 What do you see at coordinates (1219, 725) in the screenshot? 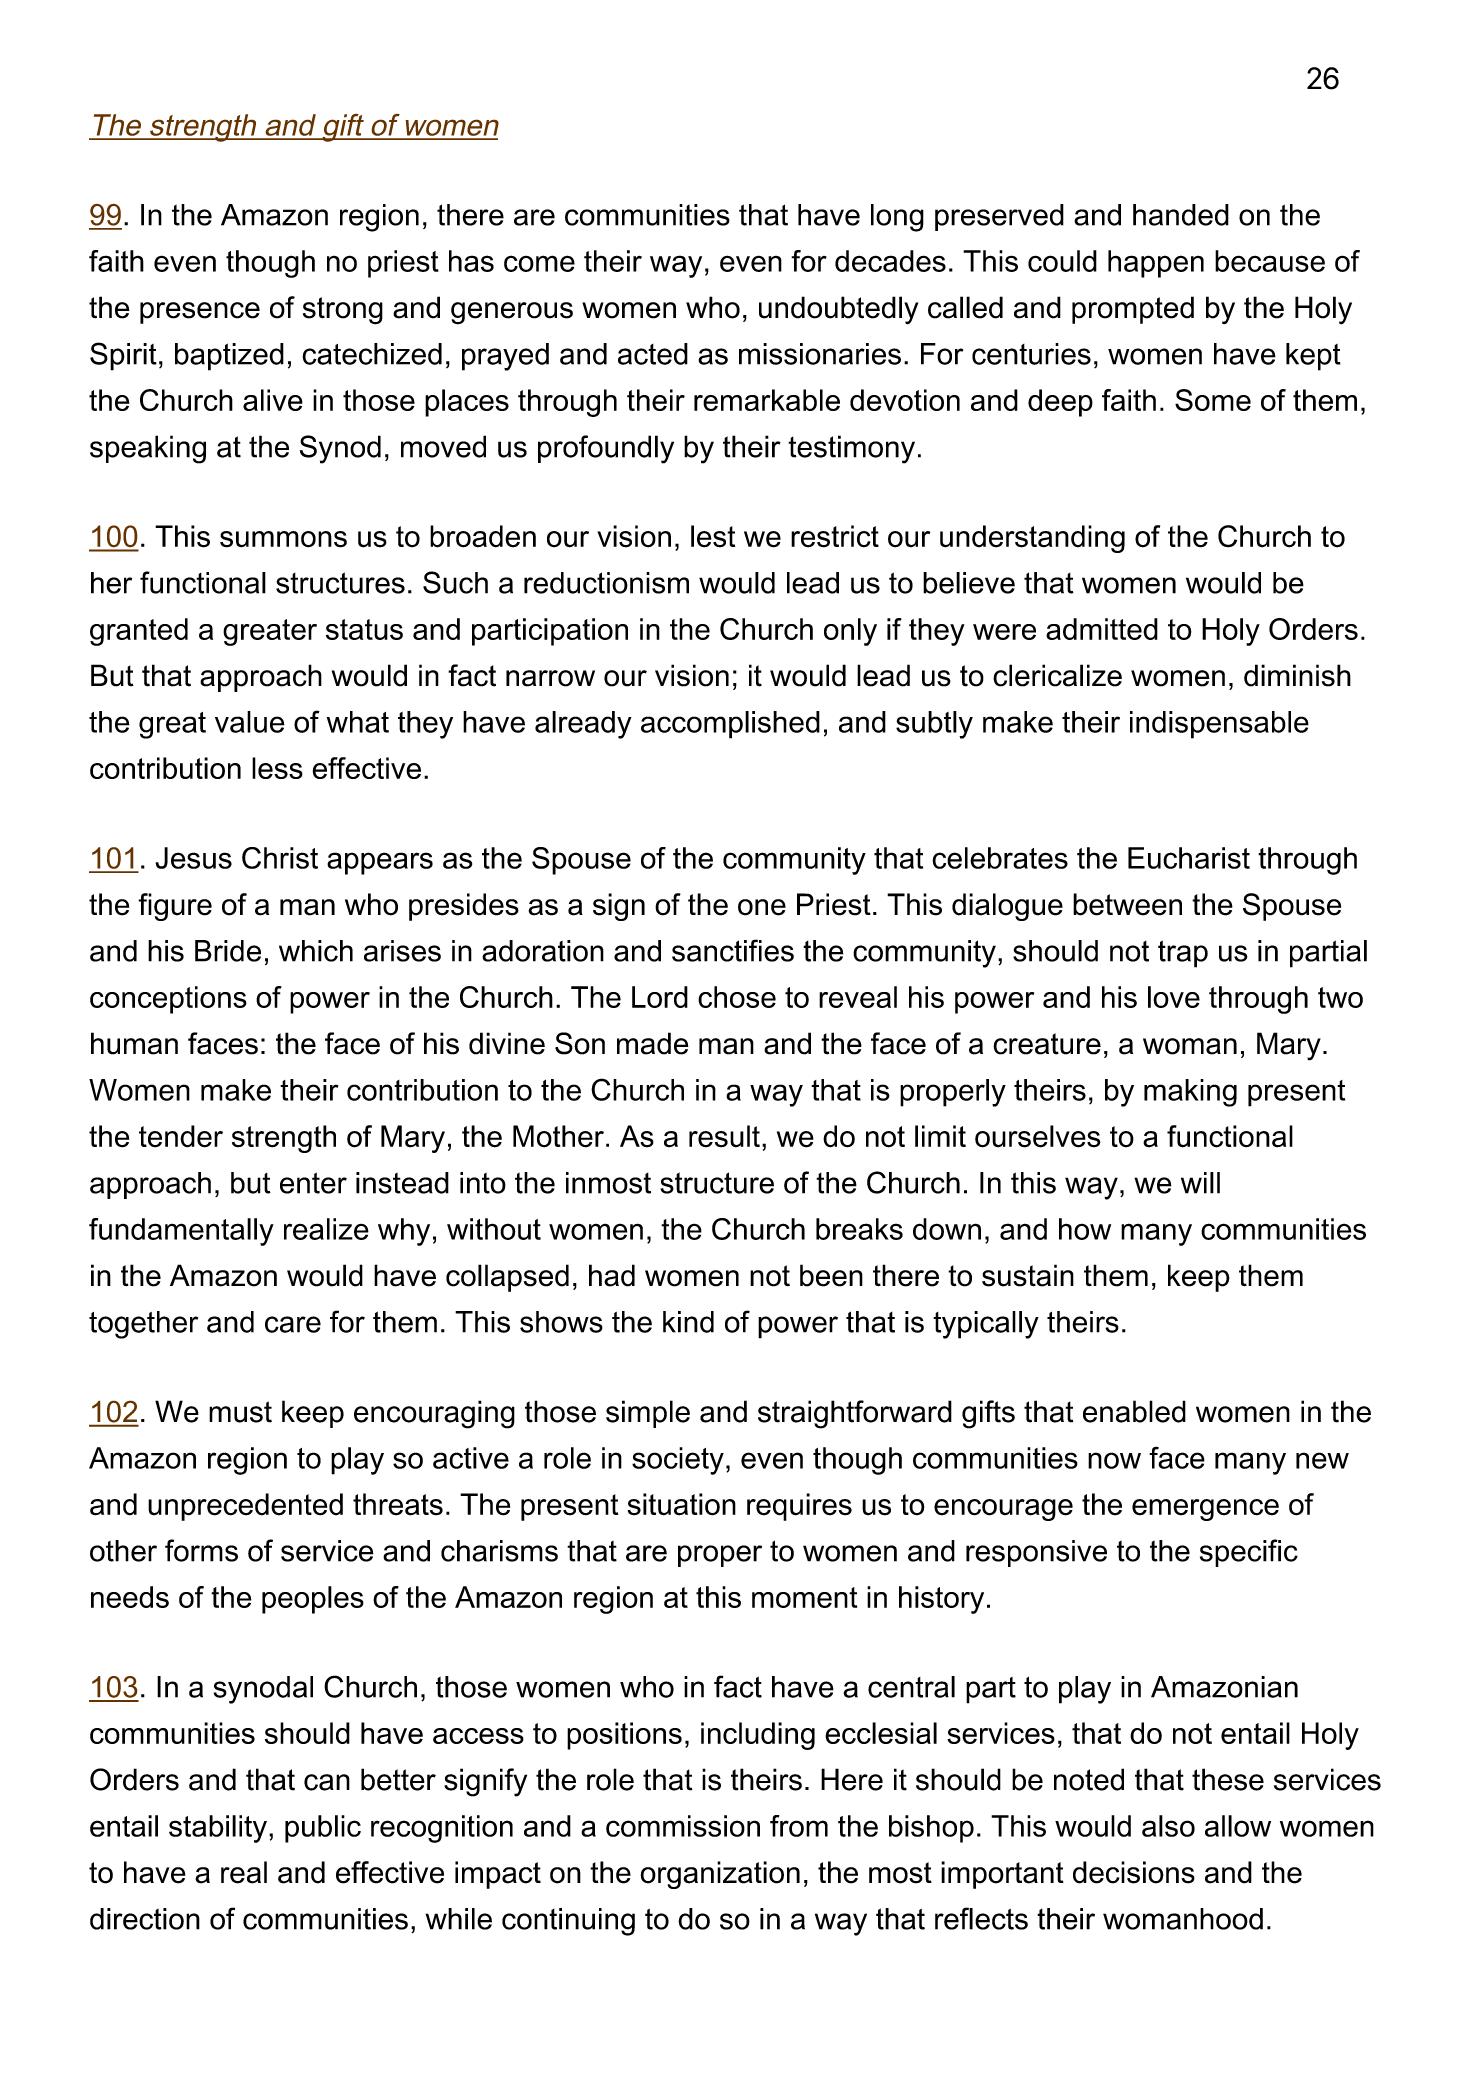
I see `indispensable` at bounding box center [1219, 725].
